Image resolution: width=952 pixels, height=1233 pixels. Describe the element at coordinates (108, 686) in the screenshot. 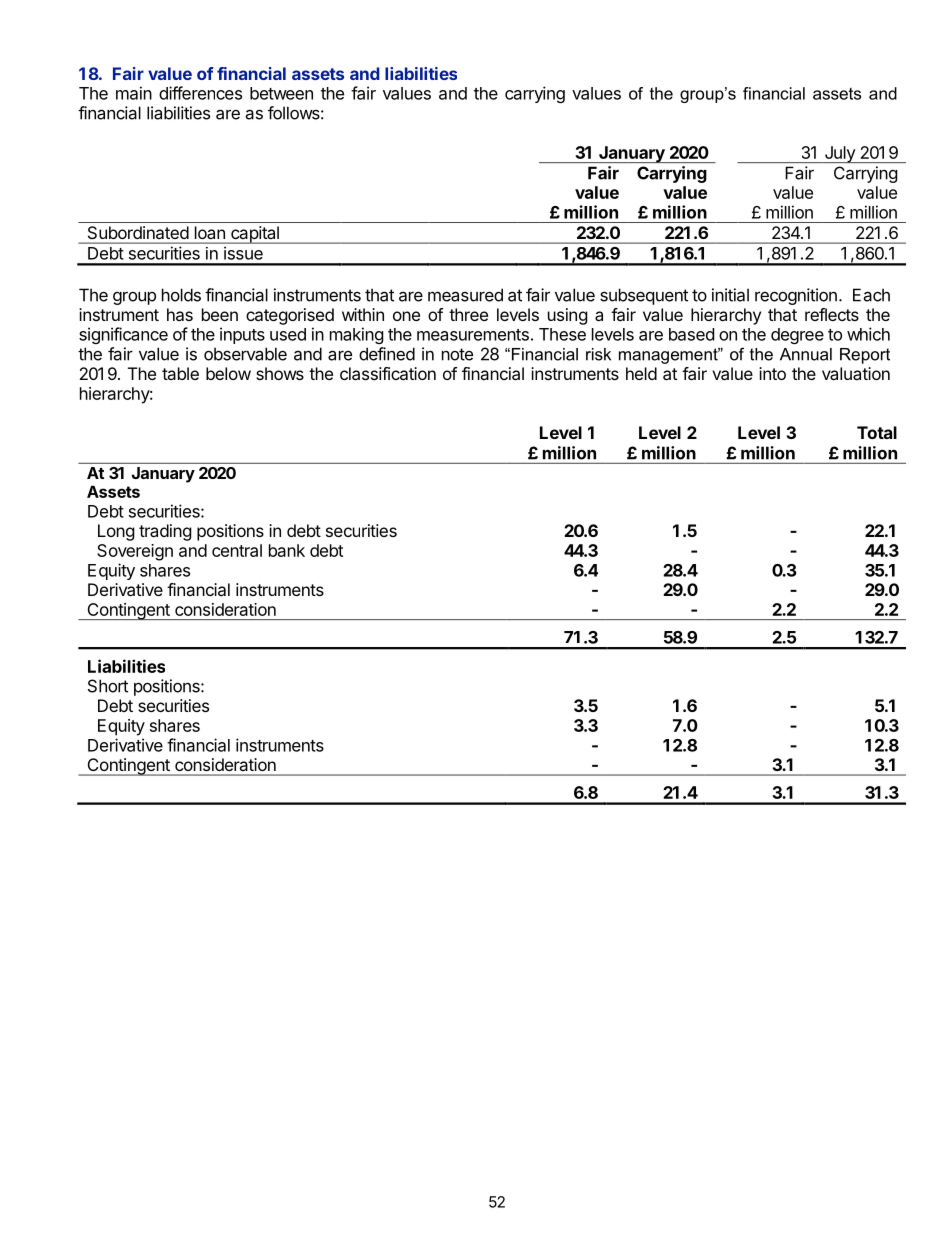

I see `Short` at that location.
